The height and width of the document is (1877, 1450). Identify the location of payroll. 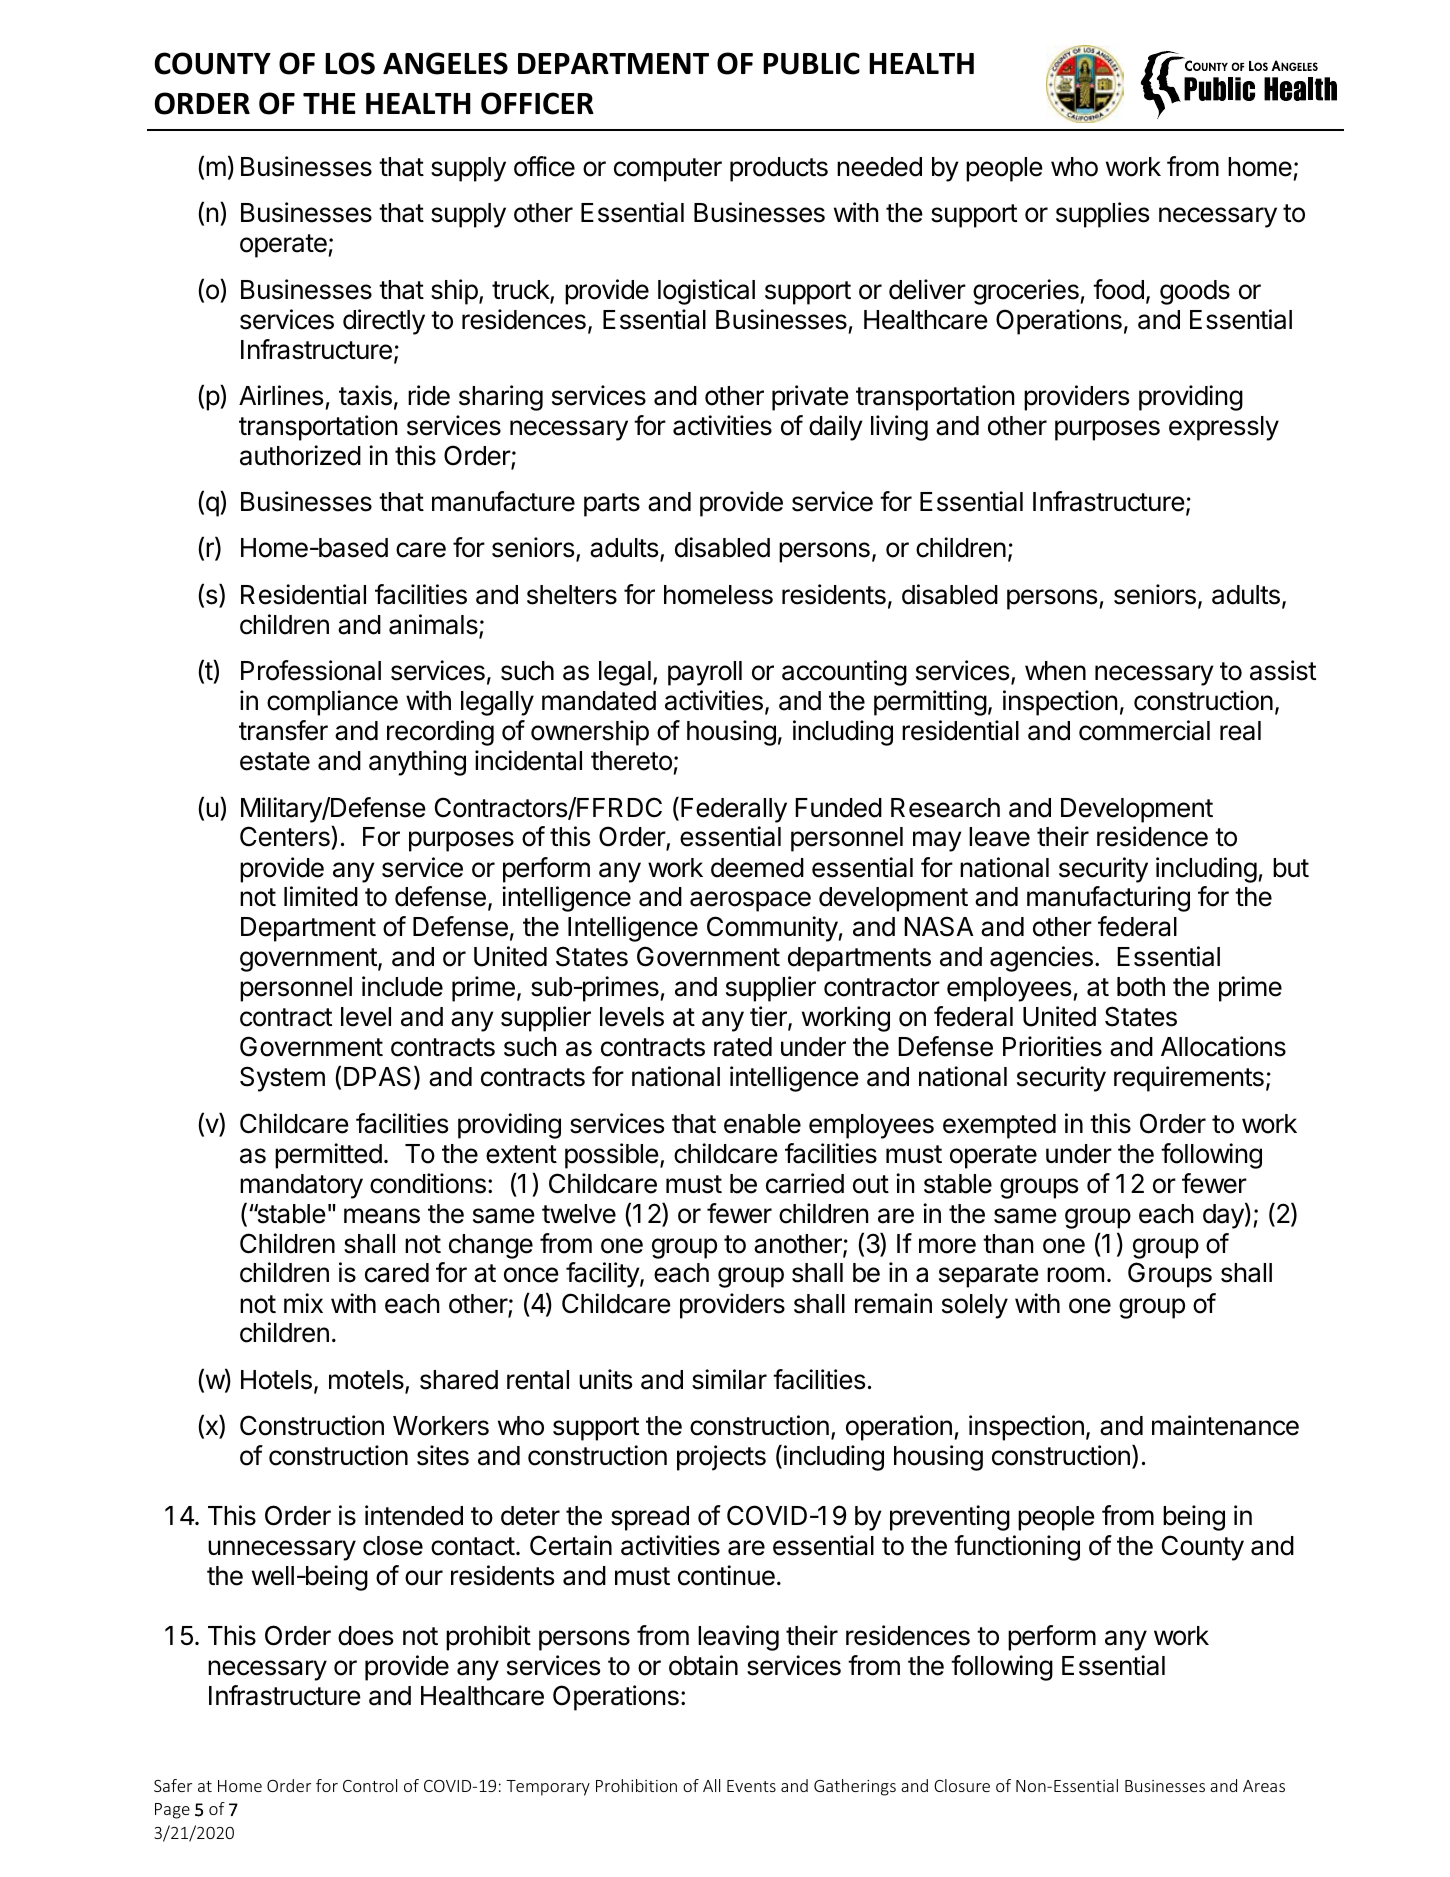
(705, 673).
